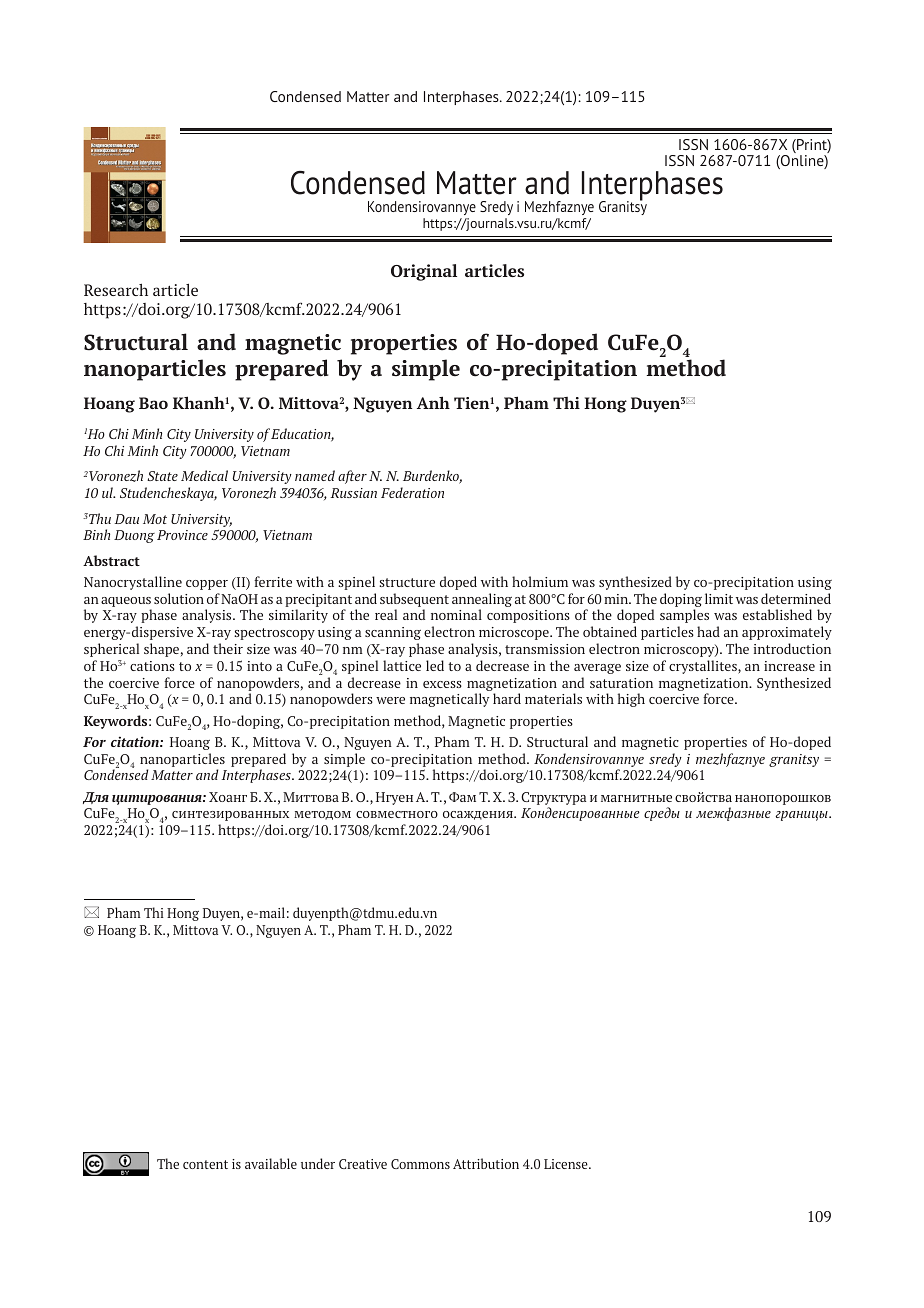 This screenshot has width=924, height=1308. Describe the element at coordinates (390, 700) in the screenshot. I see `were` at that location.
